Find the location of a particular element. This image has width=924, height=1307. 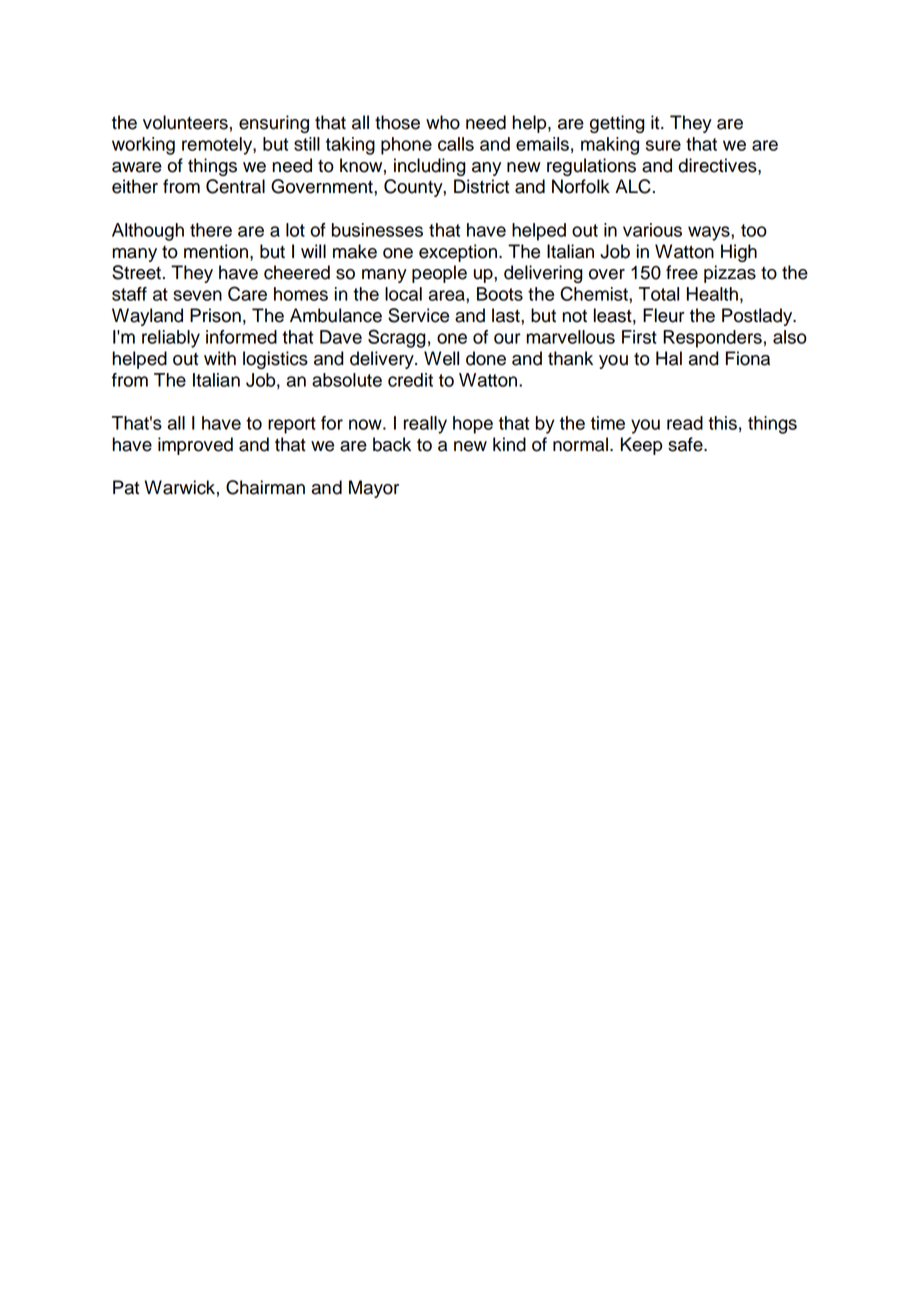

area is located at coordinates (448, 295).
